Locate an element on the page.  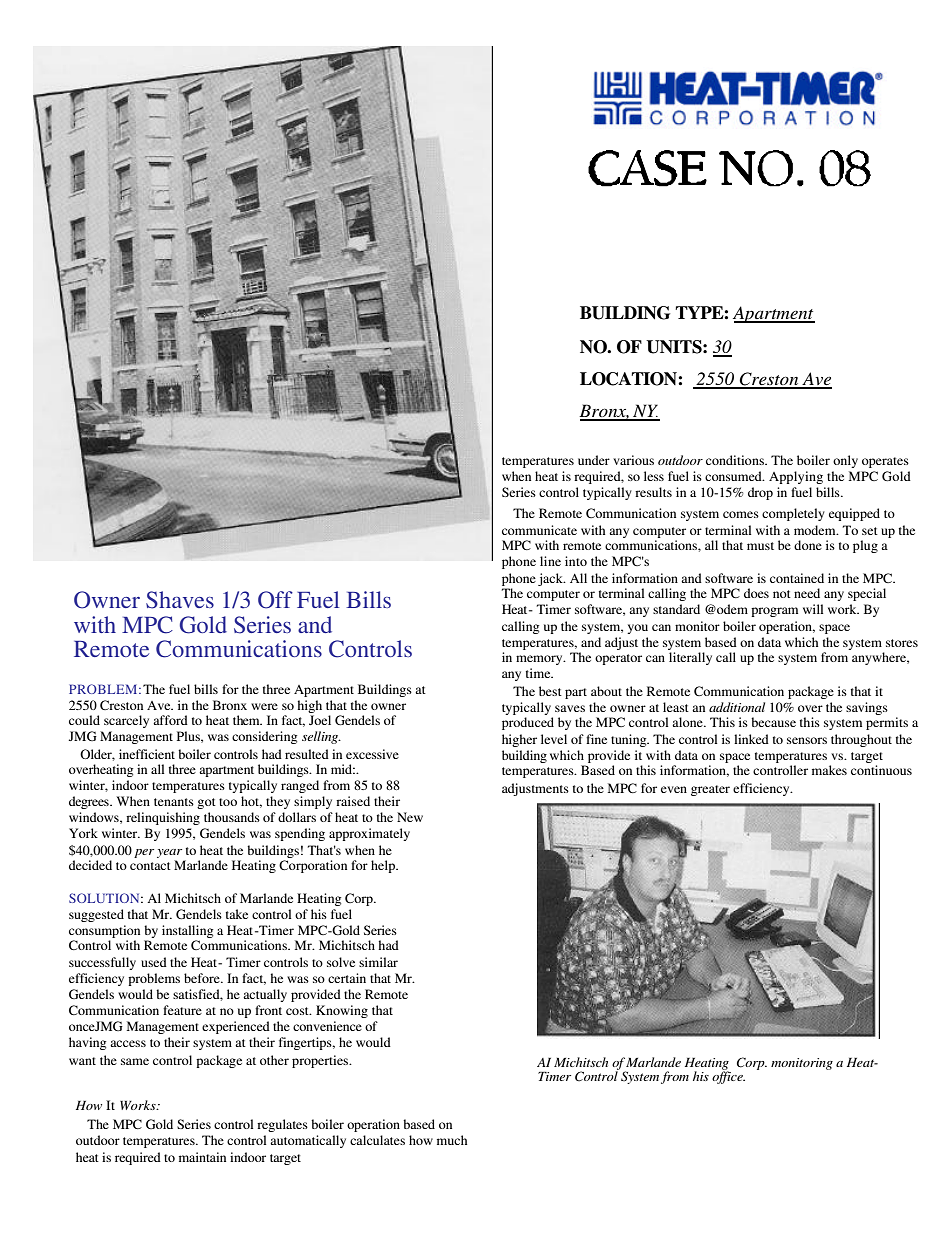
LOCATION is located at coordinates (629, 379).
